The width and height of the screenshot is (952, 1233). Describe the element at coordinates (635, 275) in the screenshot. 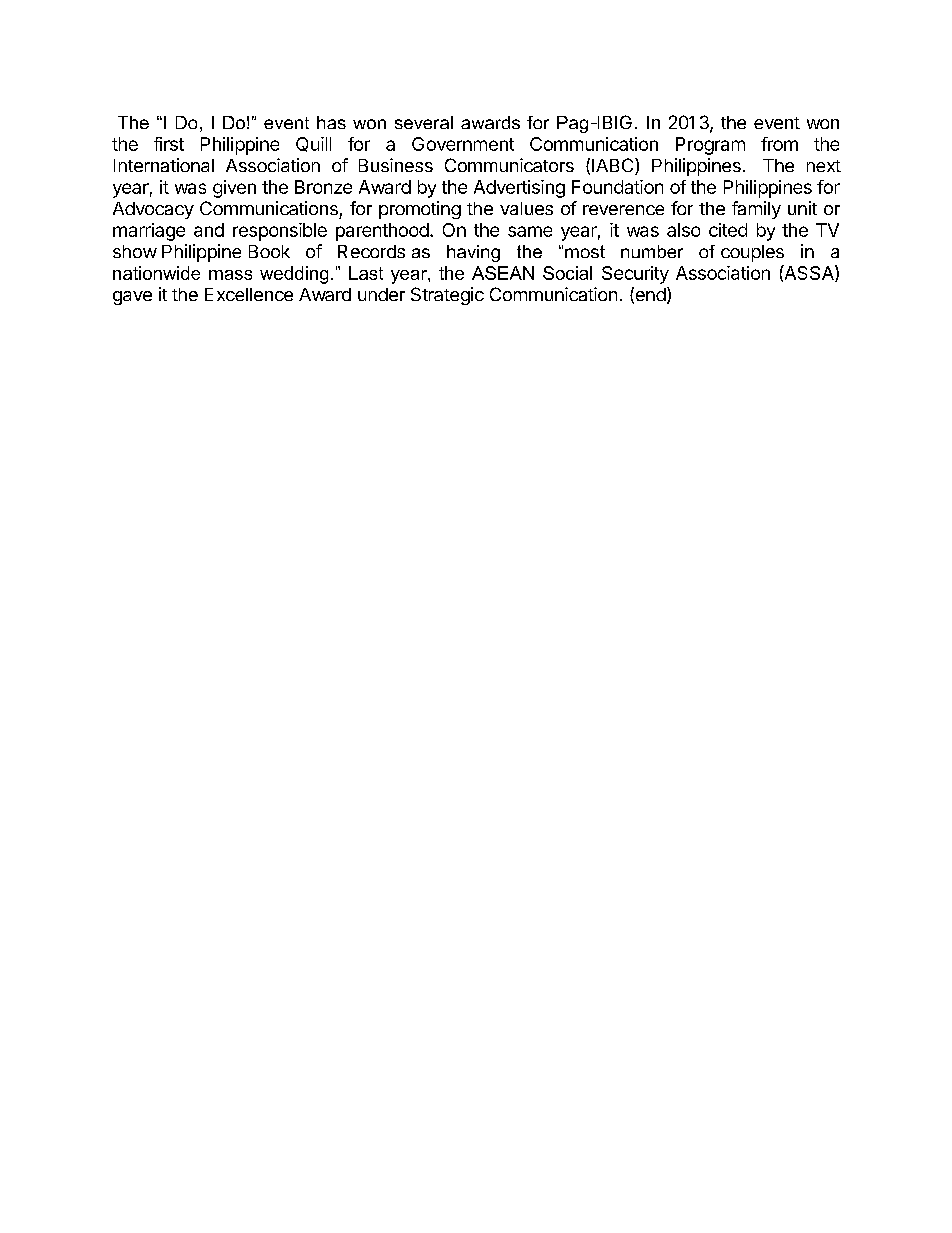

I see `Security` at that location.
